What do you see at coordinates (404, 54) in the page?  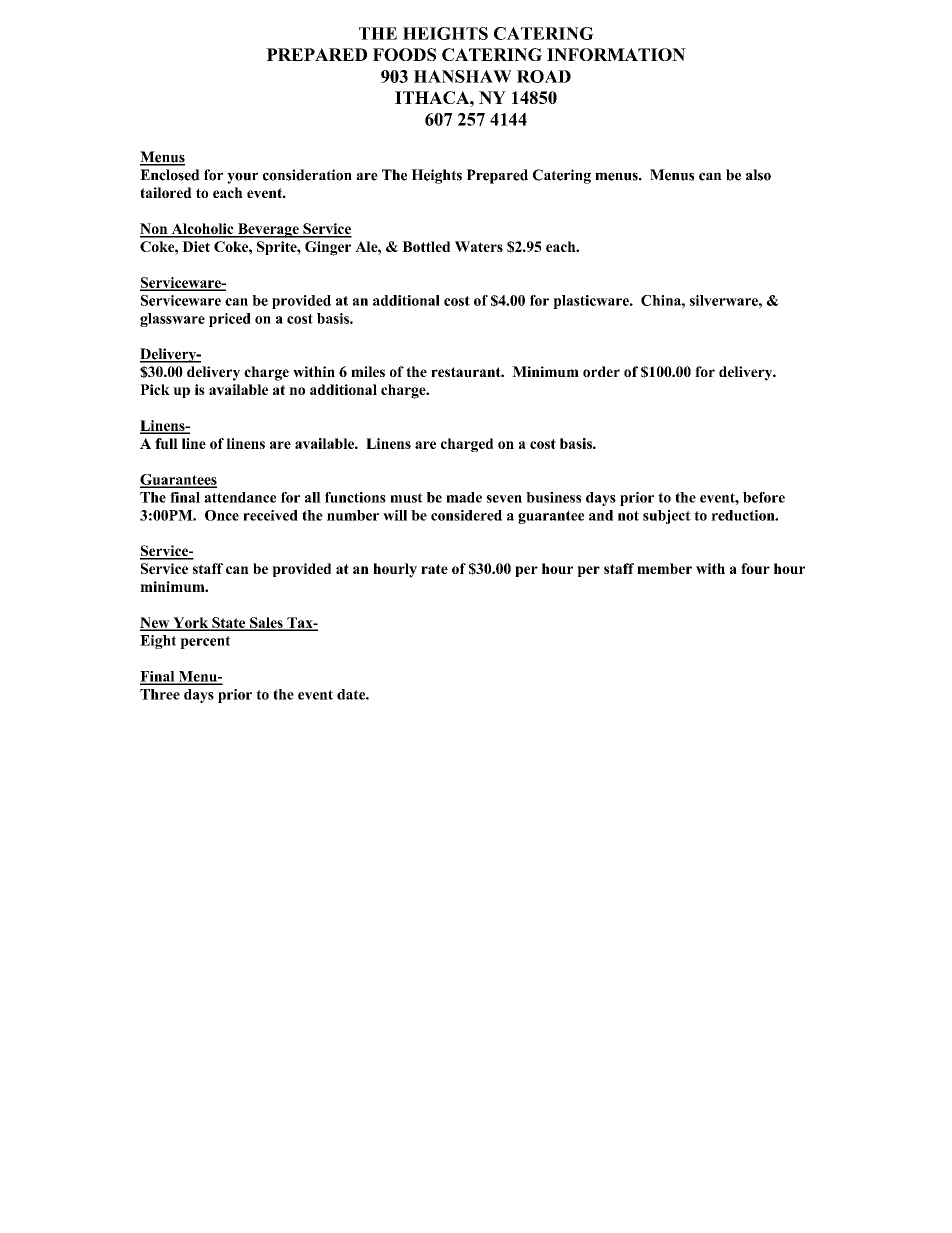 I see `FOODS` at bounding box center [404, 54].
